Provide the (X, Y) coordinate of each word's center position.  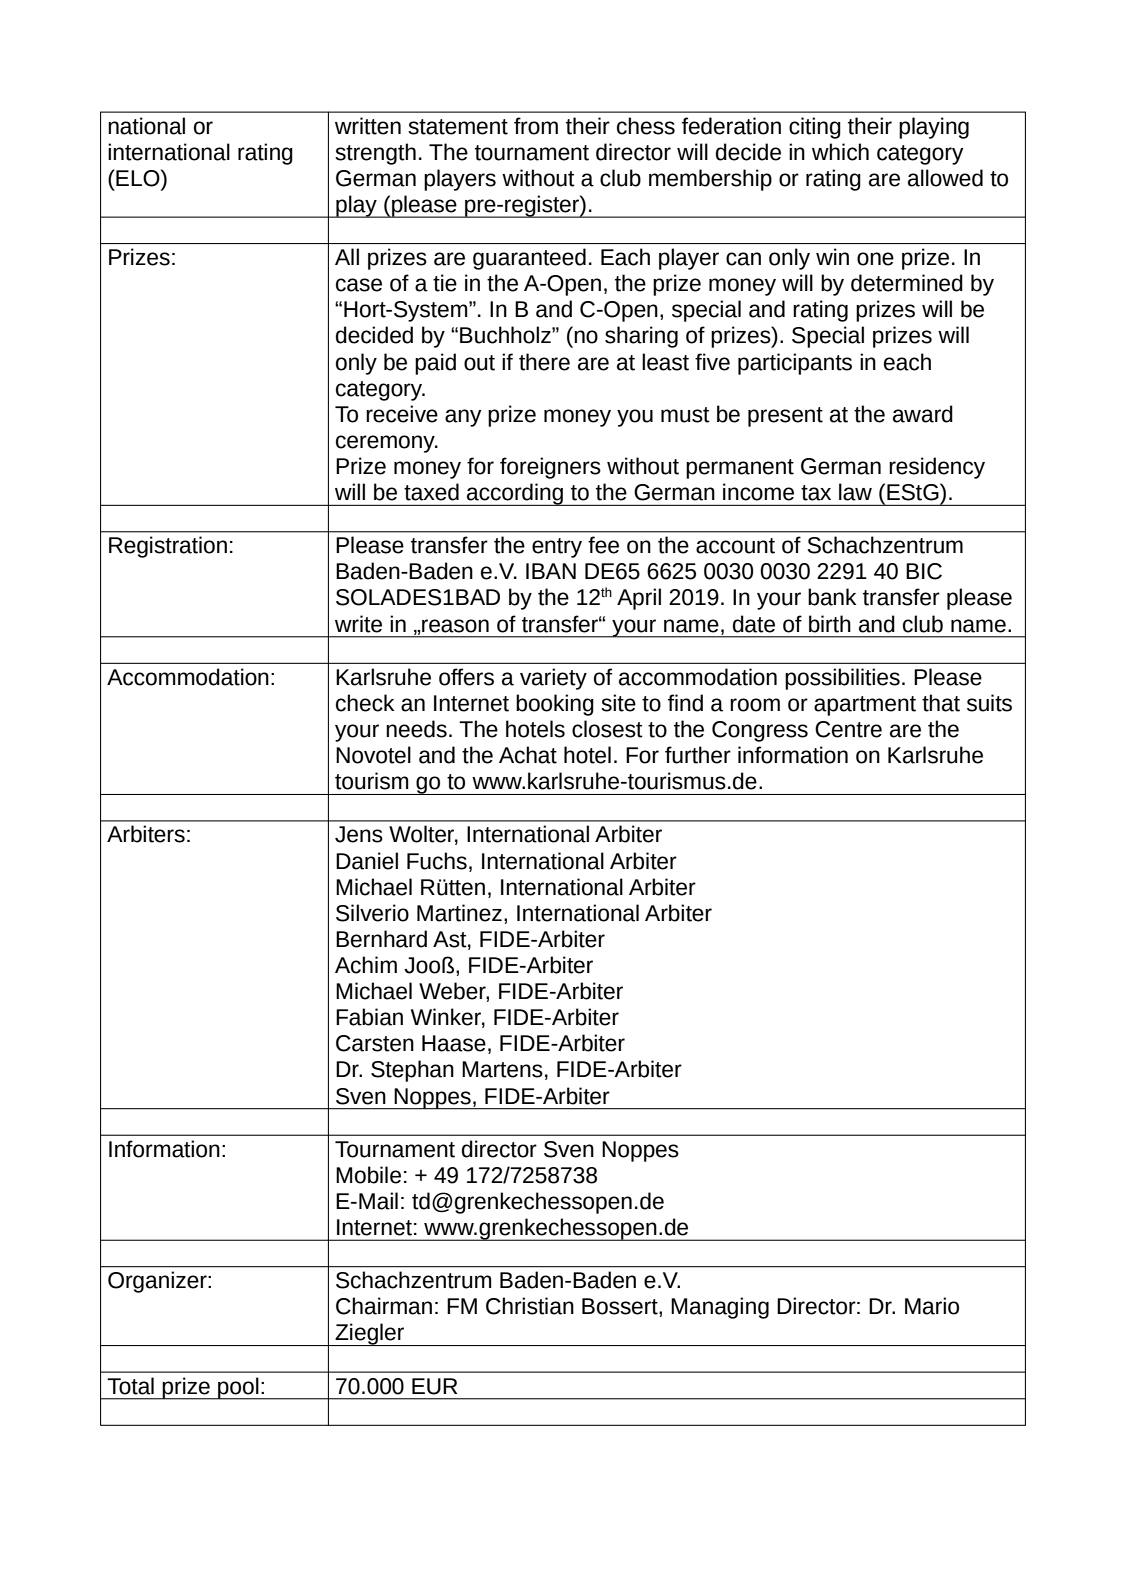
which (840, 152)
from (536, 126)
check (365, 703)
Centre (848, 729)
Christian (530, 1306)
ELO (138, 178)
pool (238, 1388)
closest (607, 729)
